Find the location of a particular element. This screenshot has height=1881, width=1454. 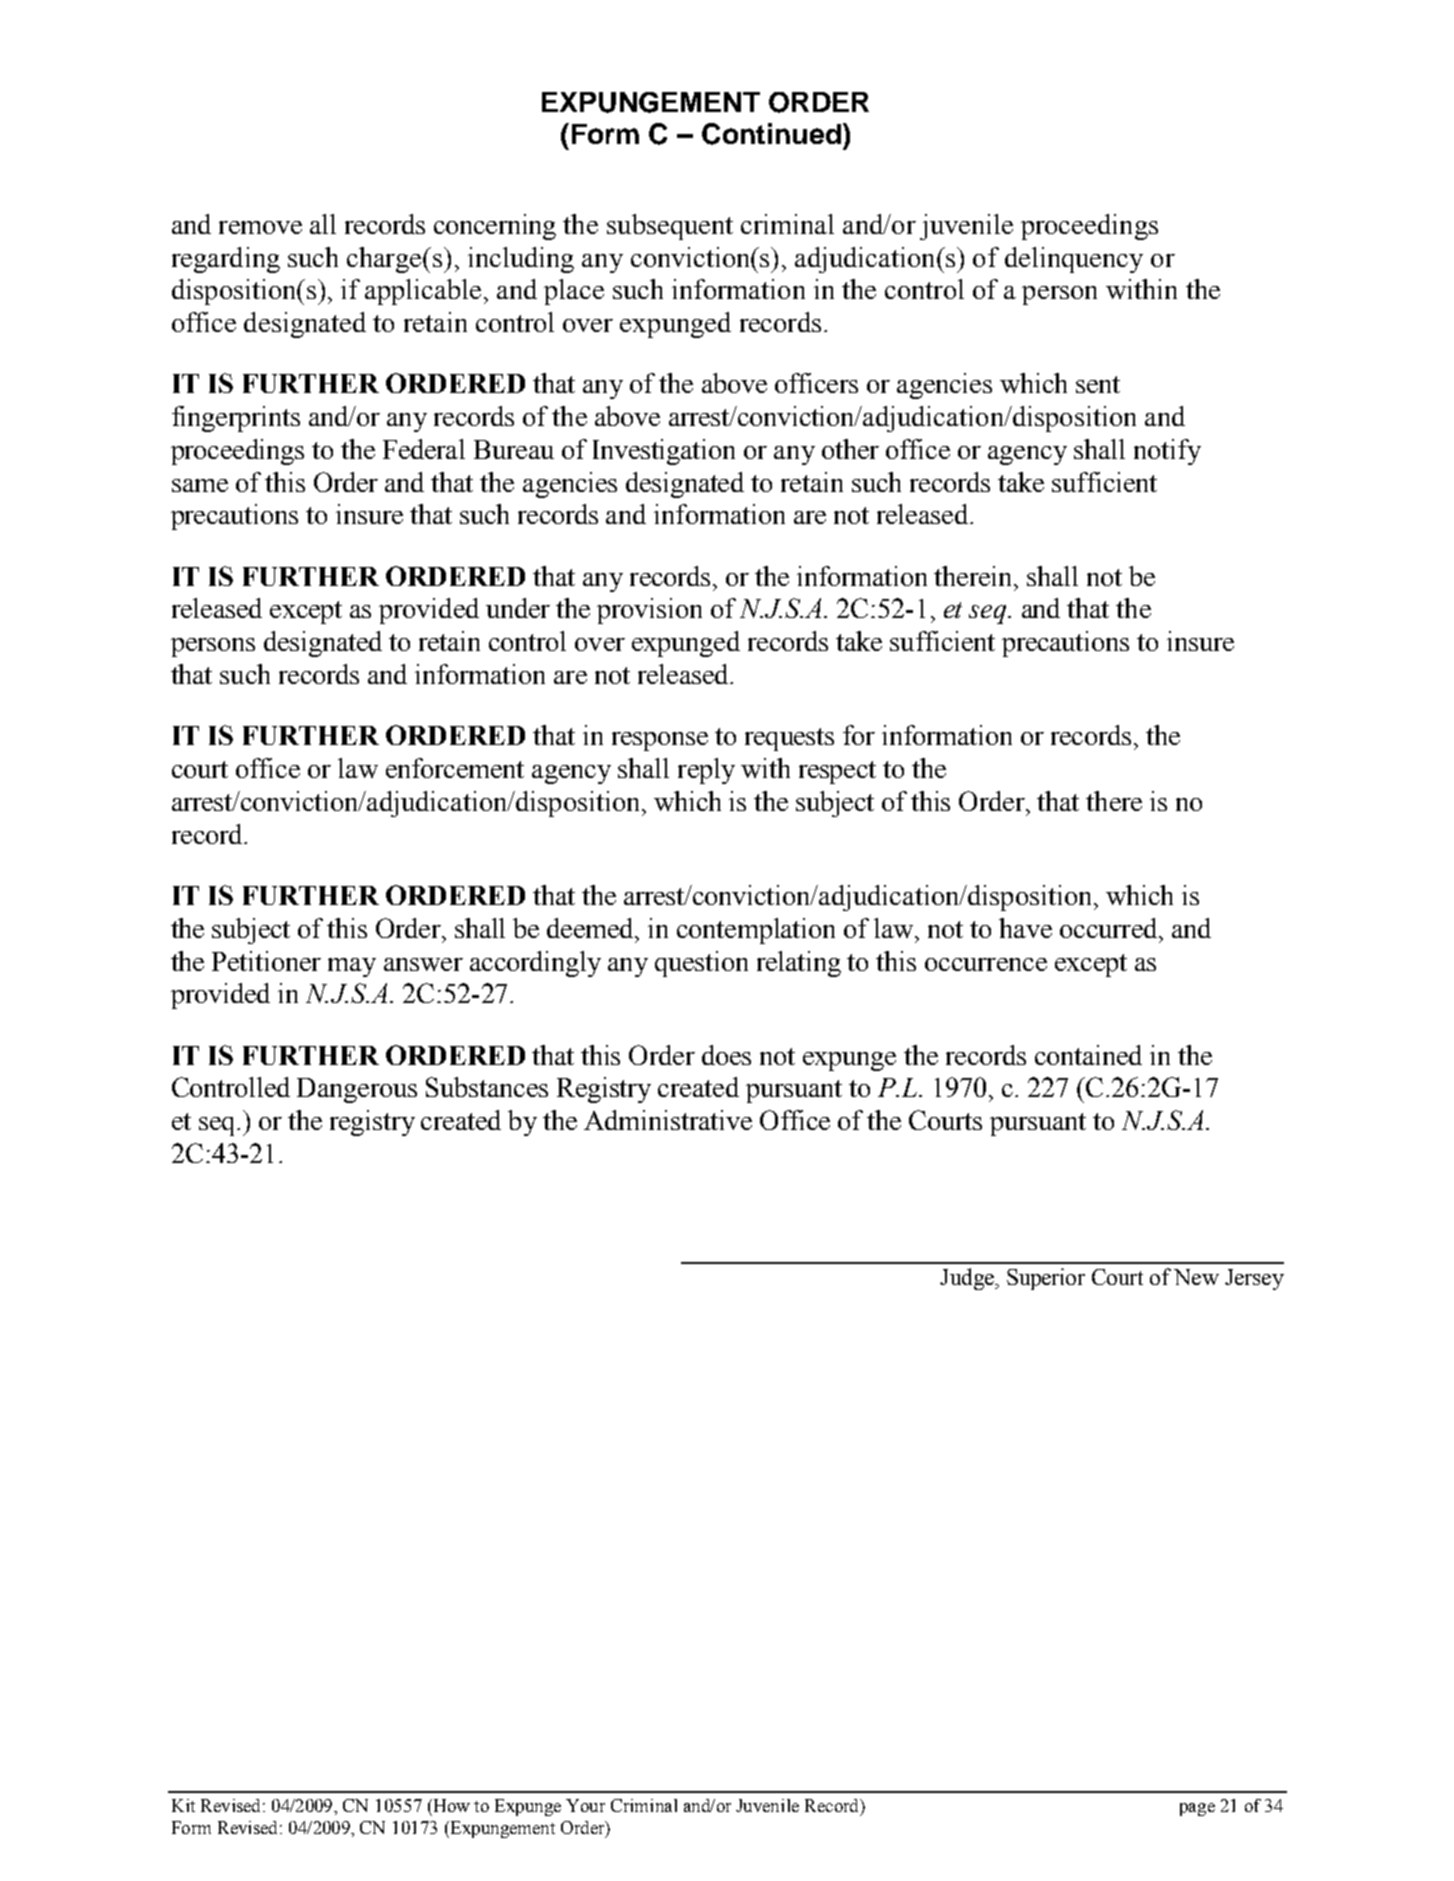

may is located at coordinates (352, 967).
